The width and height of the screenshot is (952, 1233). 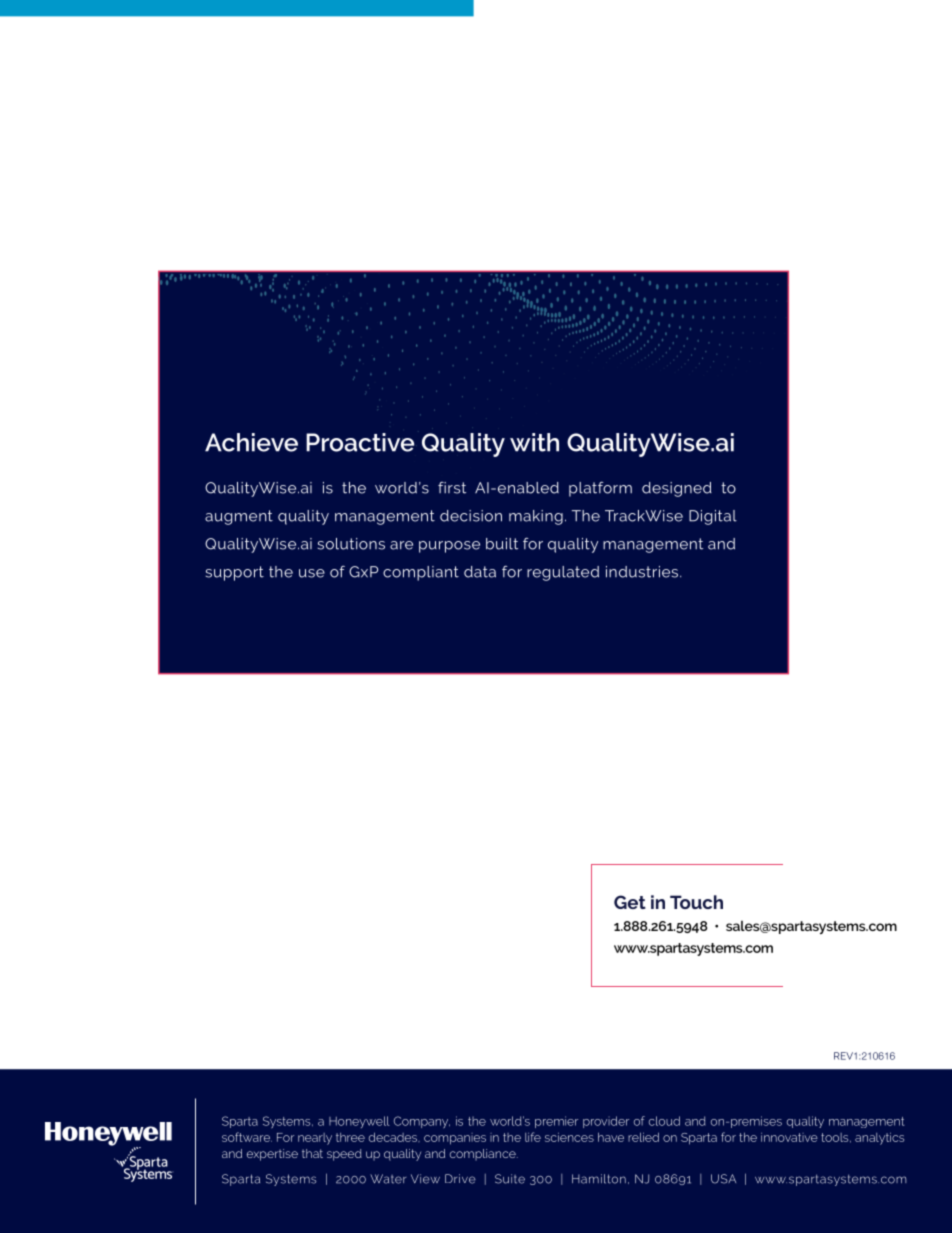 What do you see at coordinates (312, 573) in the screenshot?
I see `use` at bounding box center [312, 573].
